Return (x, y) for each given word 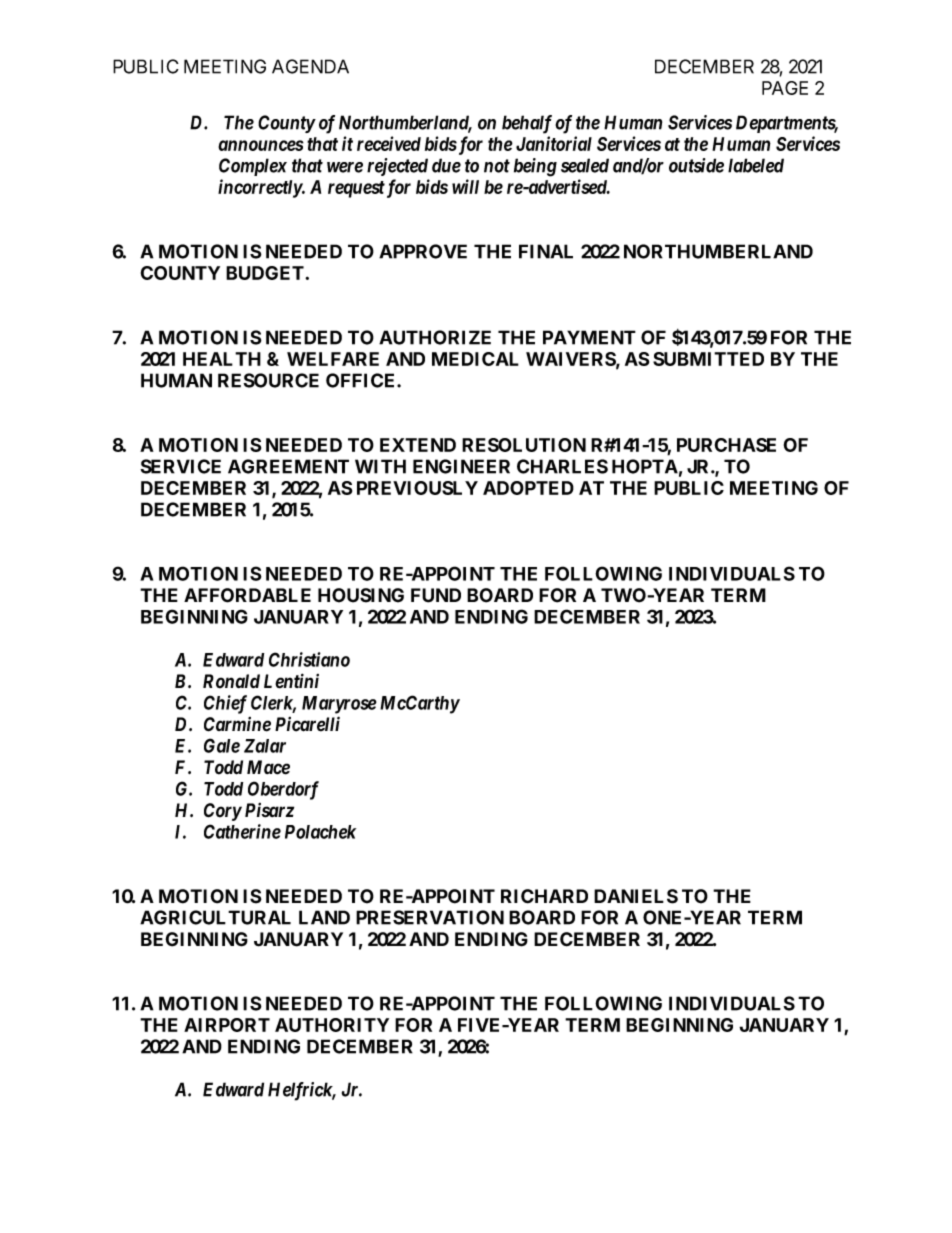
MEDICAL (475, 359)
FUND (436, 595)
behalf (527, 124)
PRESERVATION (430, 917)
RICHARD (544, 896)
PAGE (785, 88)
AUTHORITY (332, 1025)
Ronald (231, 681)
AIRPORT (227, 1025)
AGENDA (310, 66)
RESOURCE (268, 380)
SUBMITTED (708, 359)
